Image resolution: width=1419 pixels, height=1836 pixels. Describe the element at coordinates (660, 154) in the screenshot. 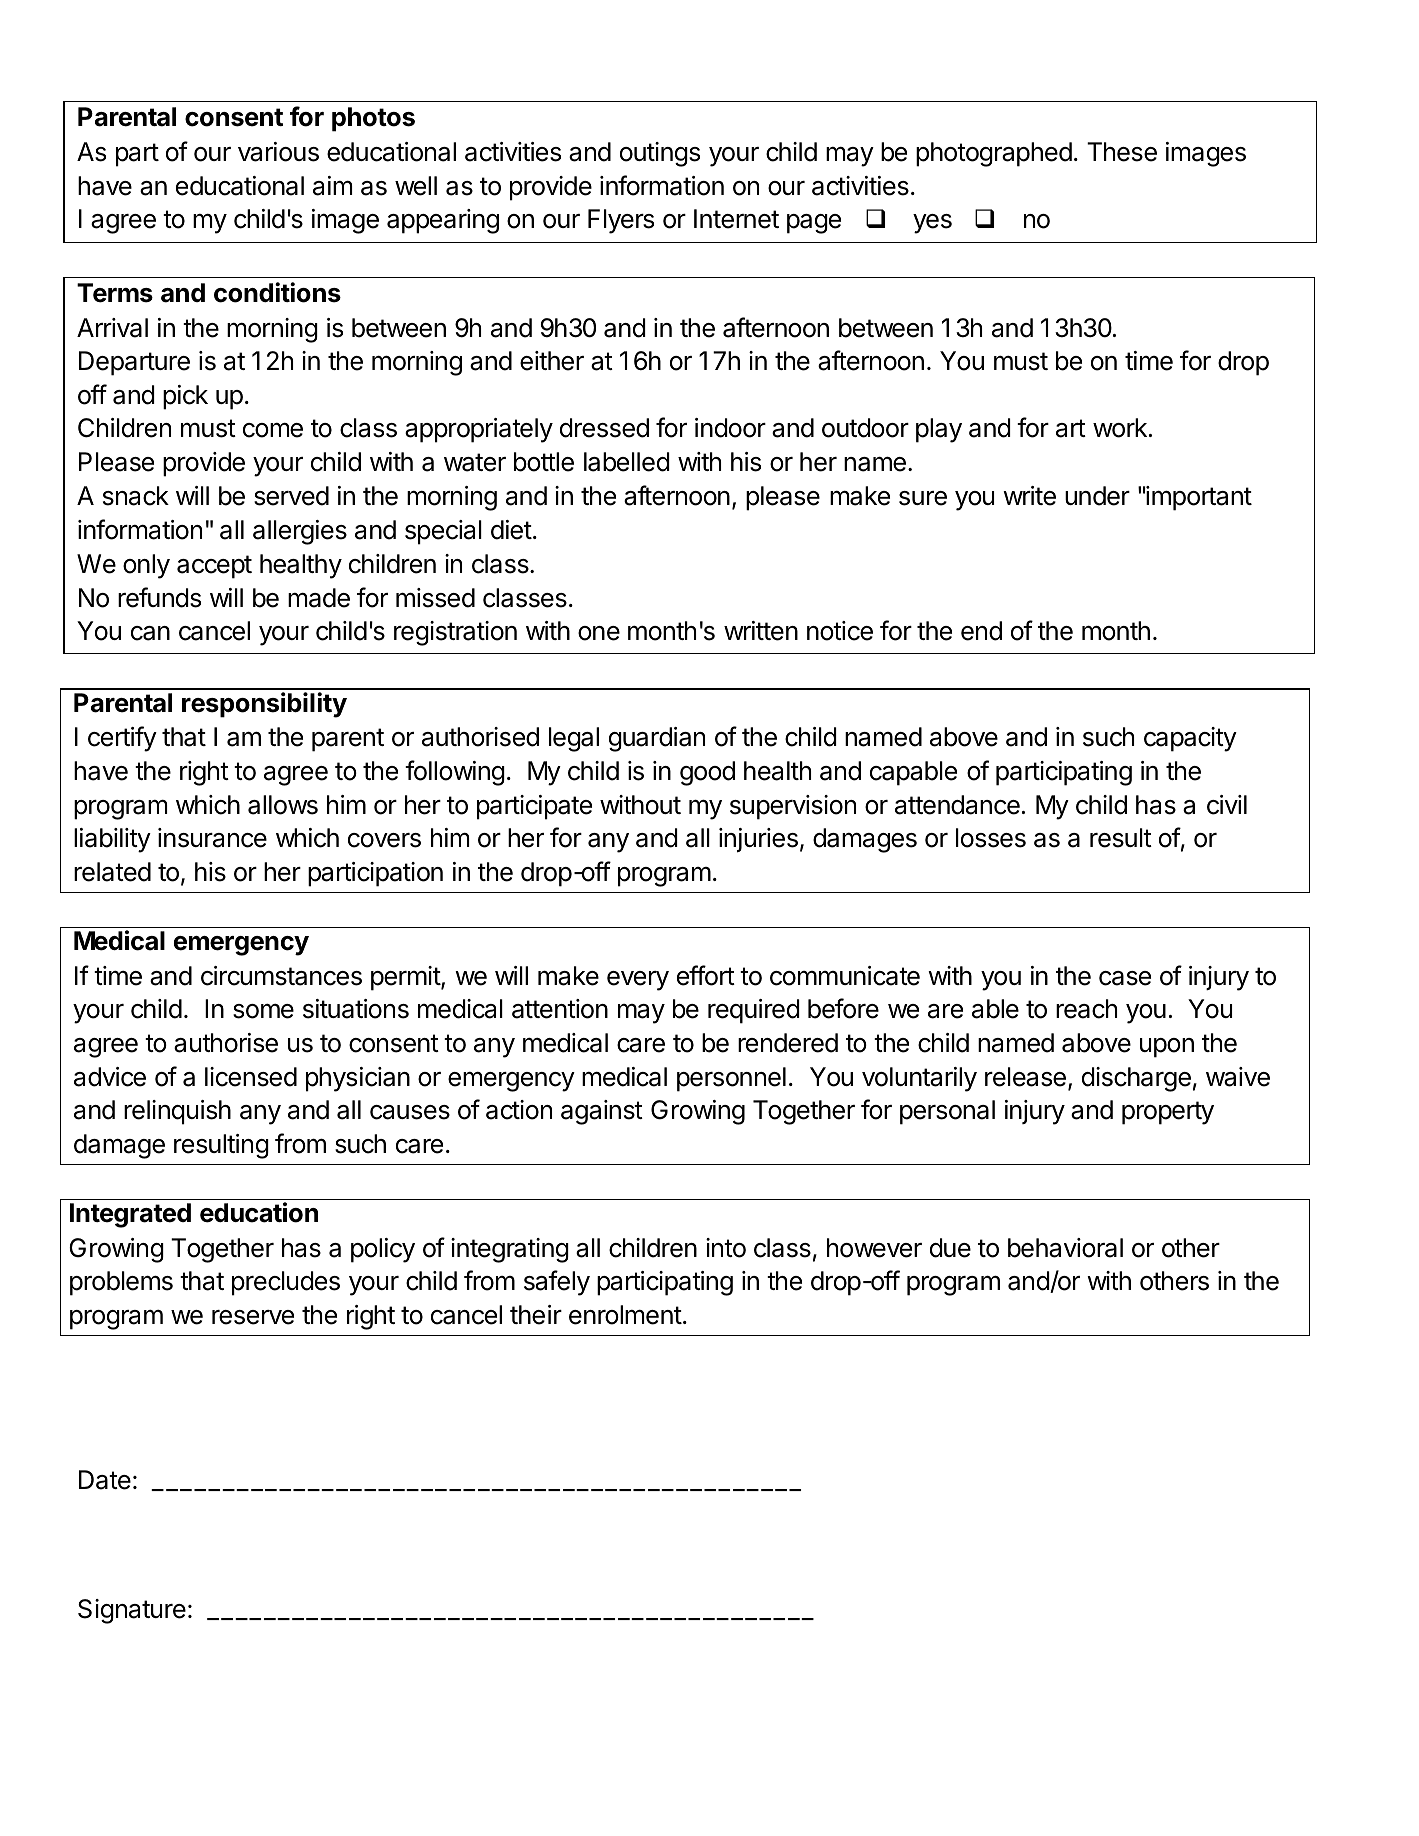

I see `outings` at that location.
